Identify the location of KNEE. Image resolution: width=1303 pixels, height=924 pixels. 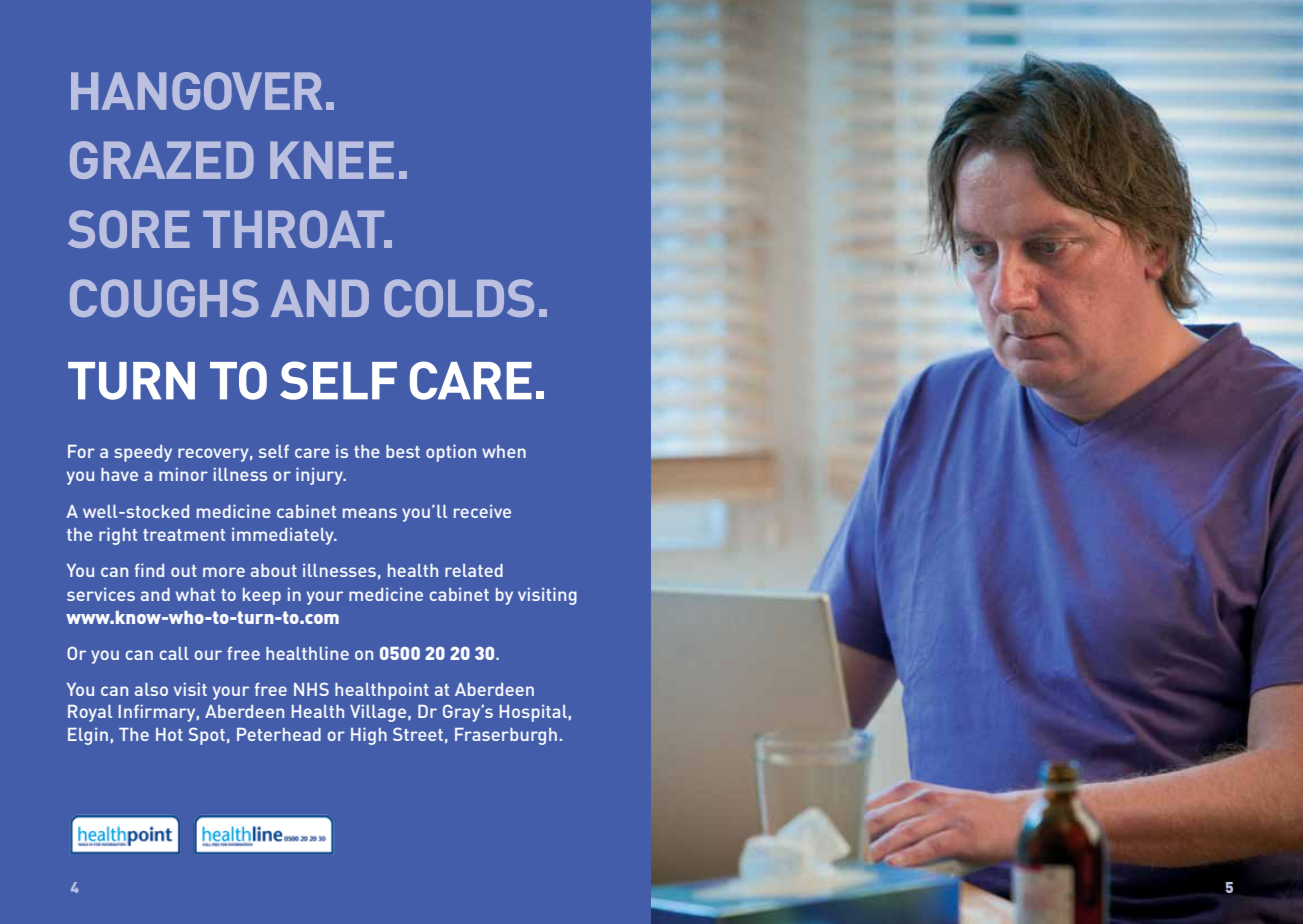
(332, 160).
